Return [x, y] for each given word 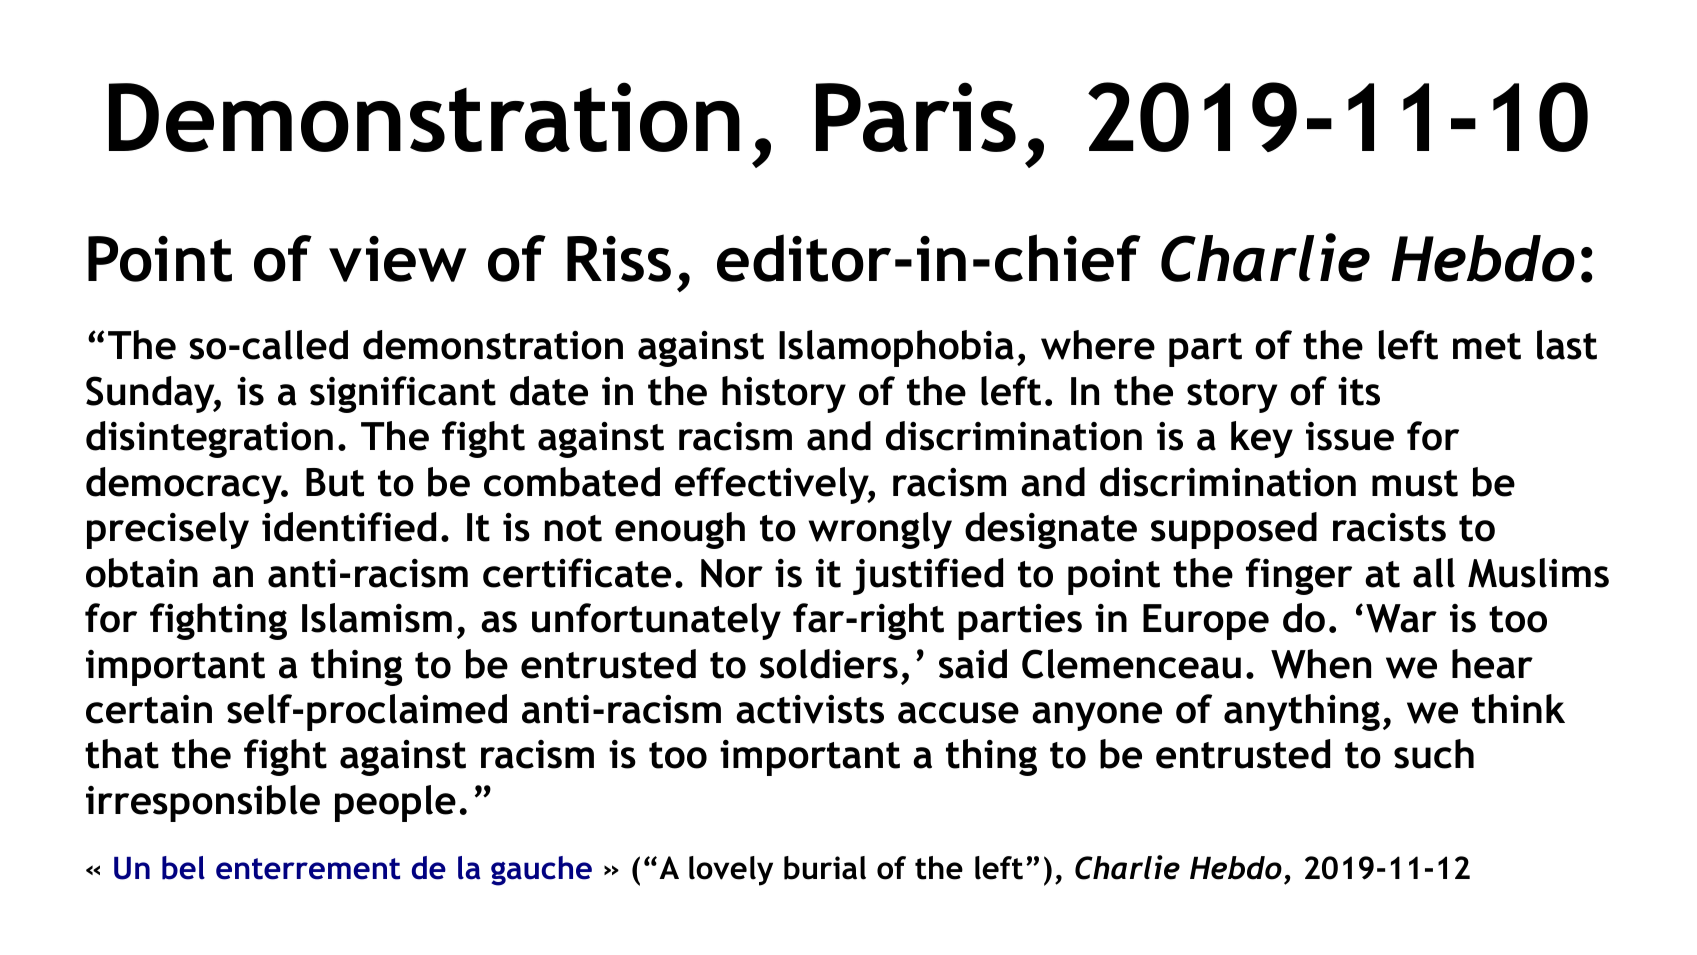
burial [825, 868]
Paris [916, 117]
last [1567, 345]
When [1321, 664]
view [397, 259]
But [335, 482]
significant [403, 394]
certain [149, 709]
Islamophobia [896, 348]
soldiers [829, 664]
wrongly [880, 530]
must [1415, 483]
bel [183, 868]
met [1487, 346]
